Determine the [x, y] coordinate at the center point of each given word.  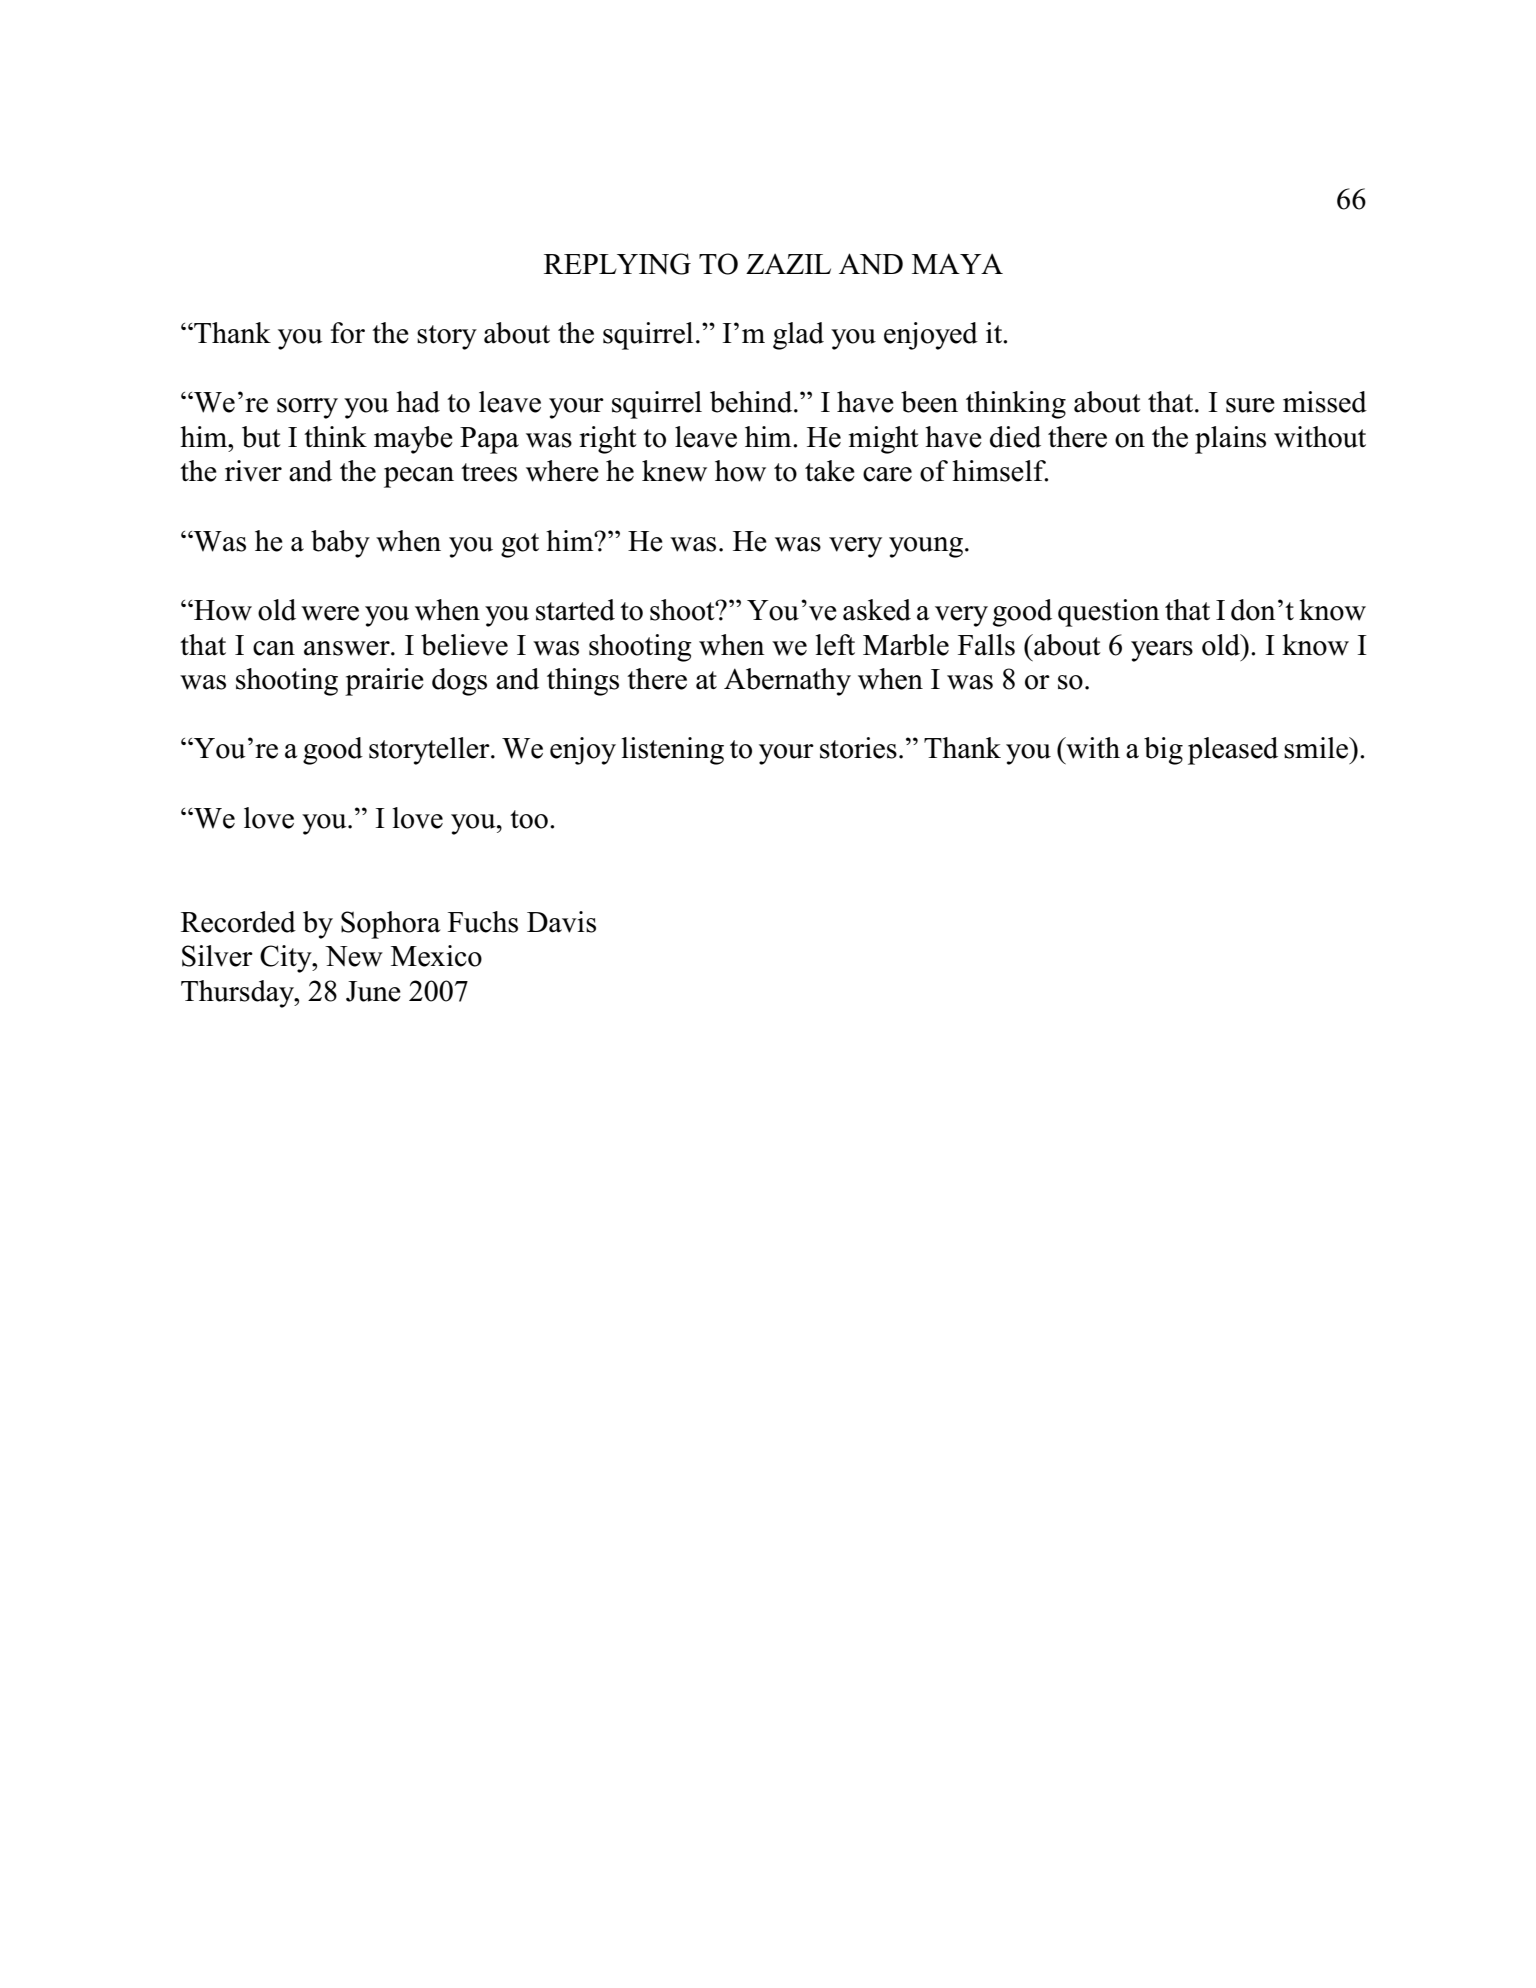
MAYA [957, 263]
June [373, 991]
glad [798, 336]
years [1162, 651]
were [330, 613]
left [835, 645]
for [348, 333]
